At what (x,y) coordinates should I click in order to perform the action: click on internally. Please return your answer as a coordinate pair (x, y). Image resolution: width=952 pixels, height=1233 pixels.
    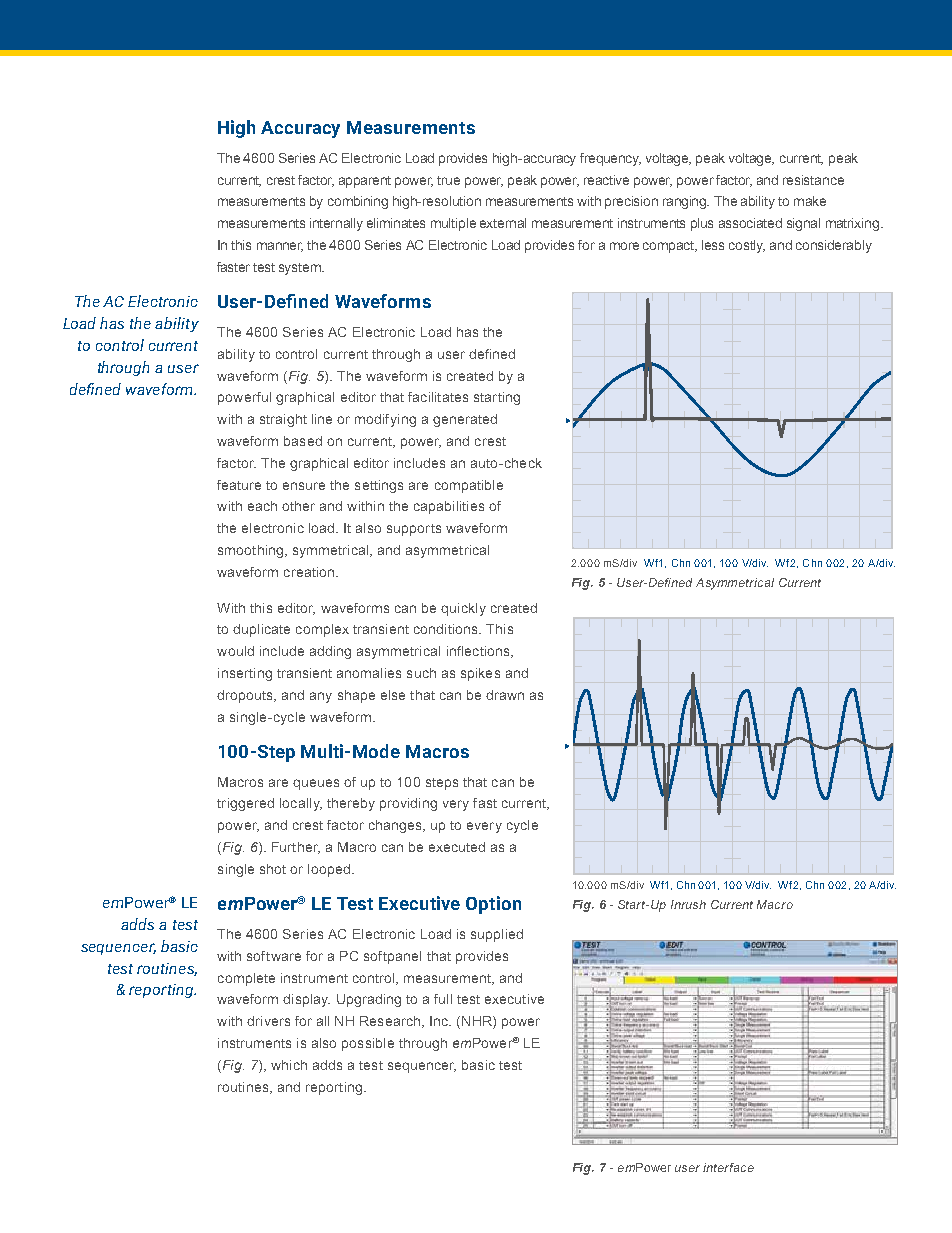
    Looking at the image, I should click on (336, 224).
